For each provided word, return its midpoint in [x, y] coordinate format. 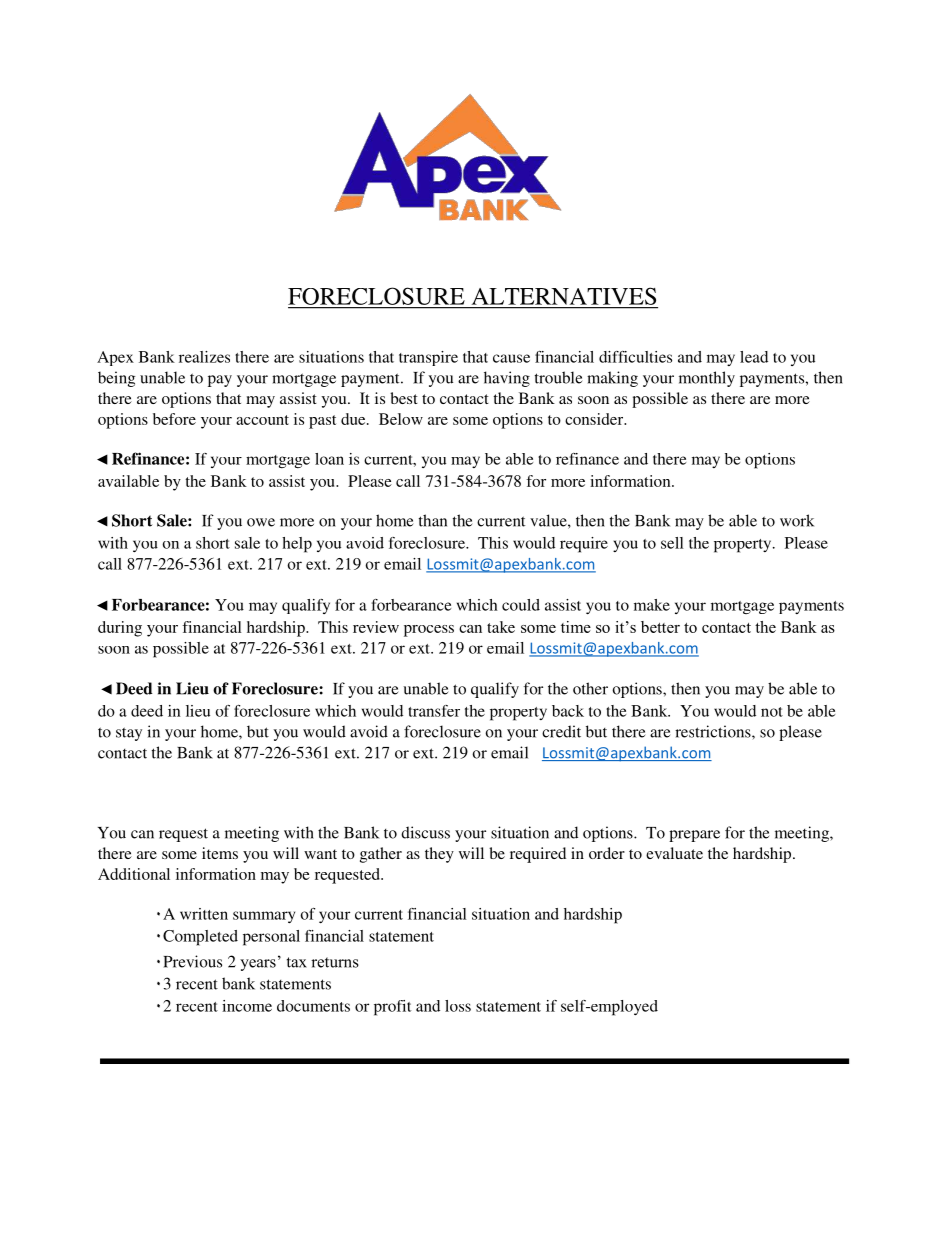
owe [261, 522]
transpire [428, 358]
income [247, 1006]
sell [672, 543]
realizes [204, 357]
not [772, 712]
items [220, 853]
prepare [694, 836]
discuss [425, 832]
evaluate [674, 853]
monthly [707, 379]
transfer [434, 711]
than [433, 520]
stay [129, 734]
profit [393, 1008]
